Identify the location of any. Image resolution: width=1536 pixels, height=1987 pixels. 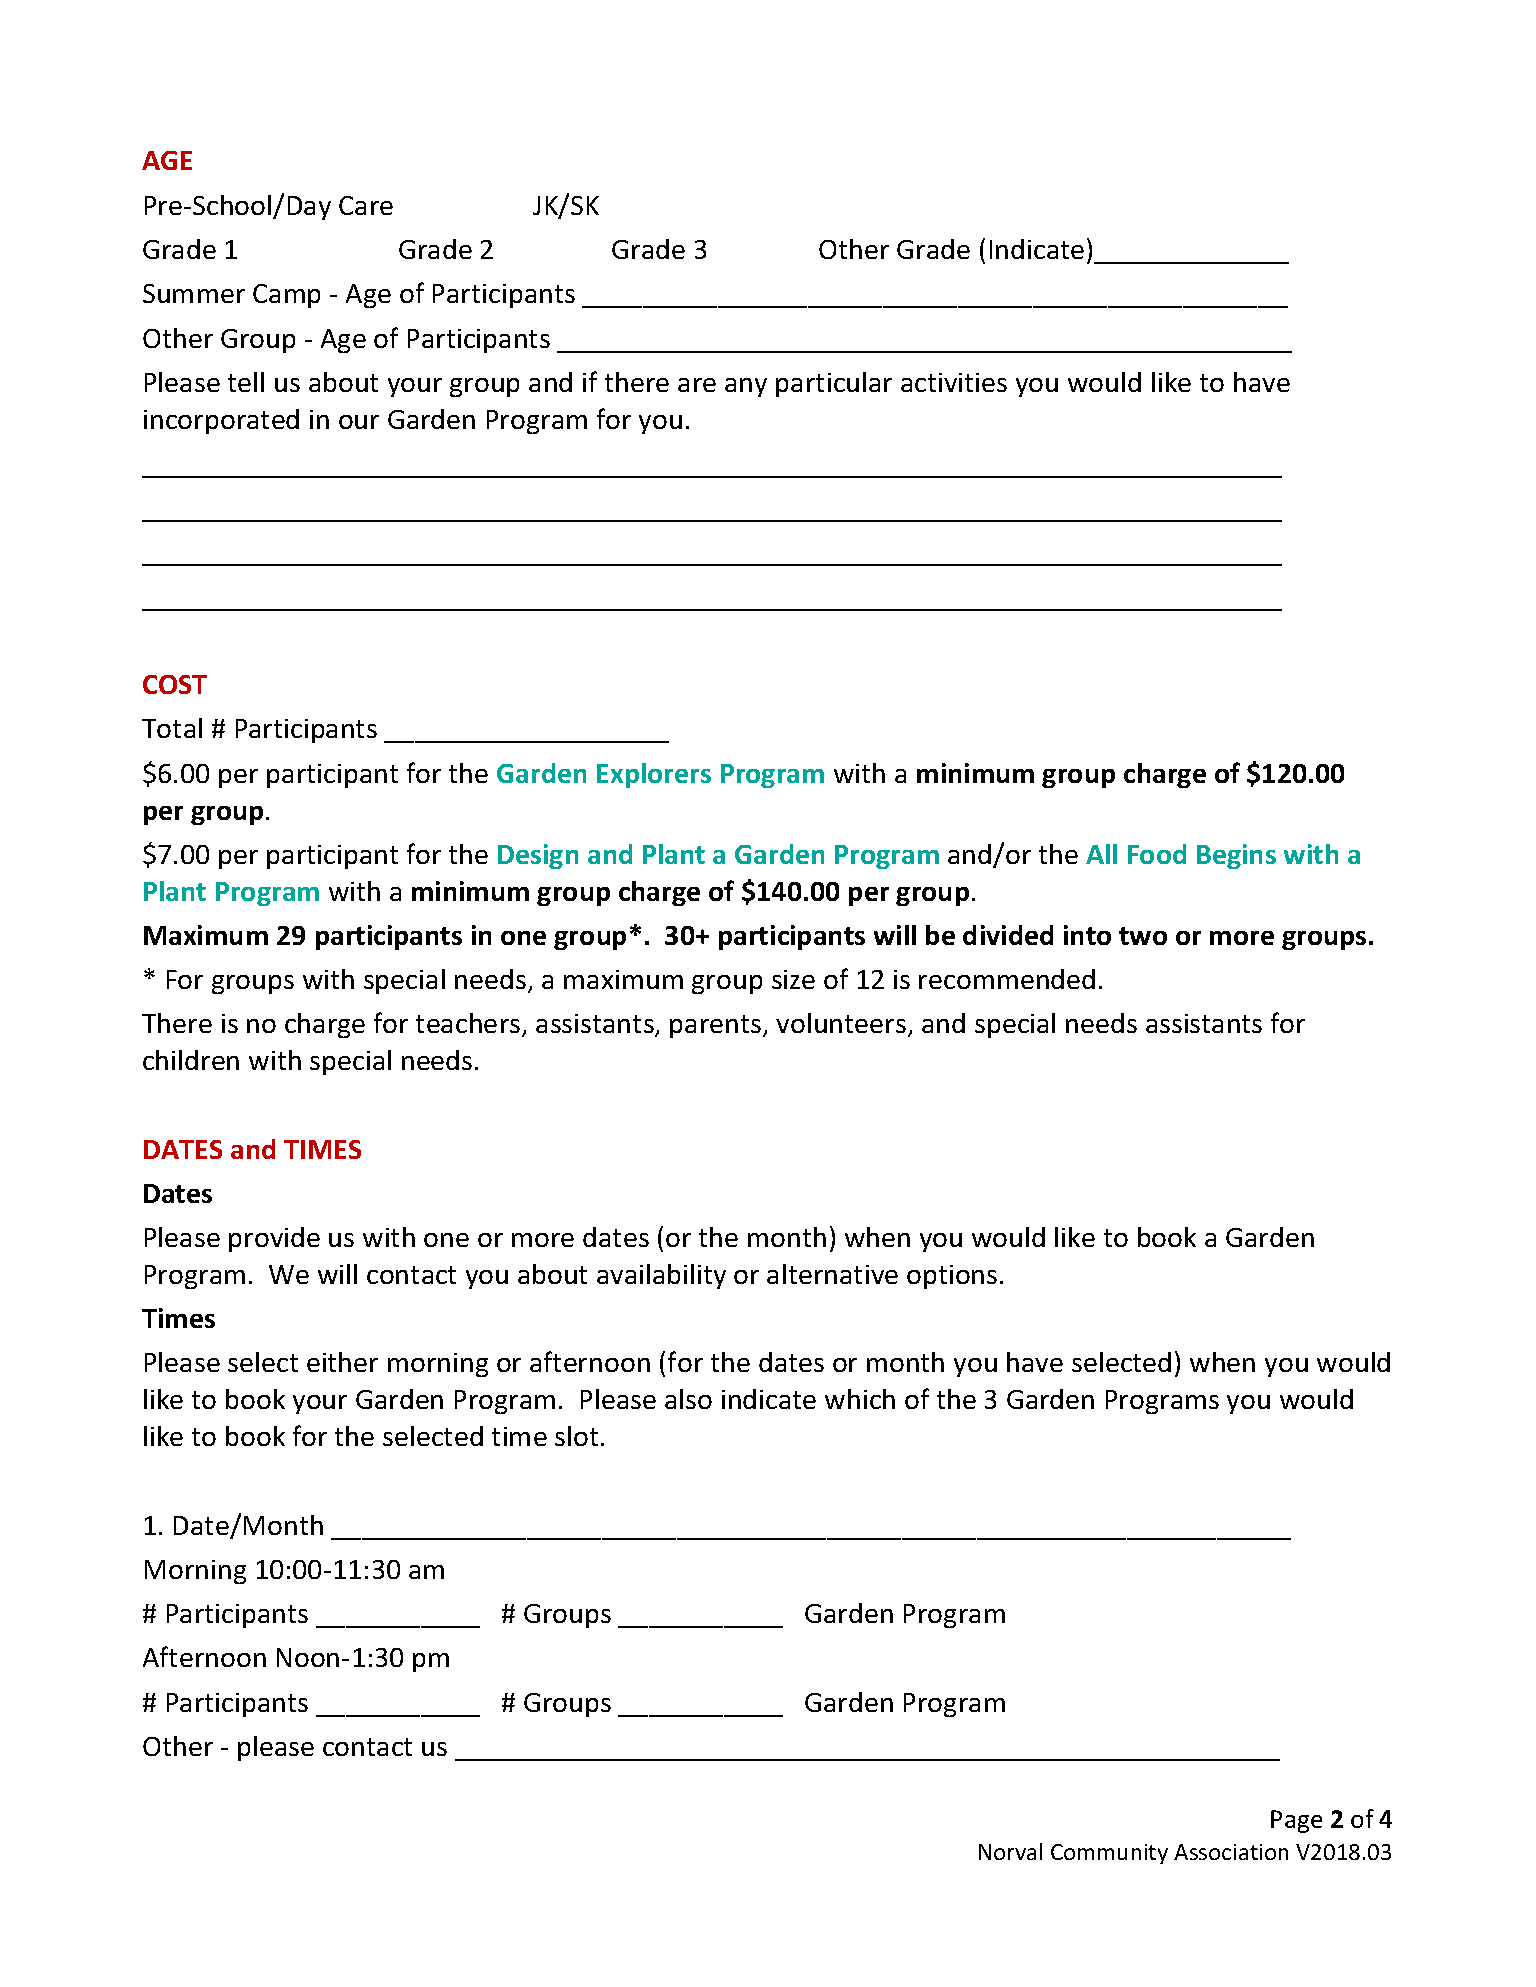
(746, 387).
